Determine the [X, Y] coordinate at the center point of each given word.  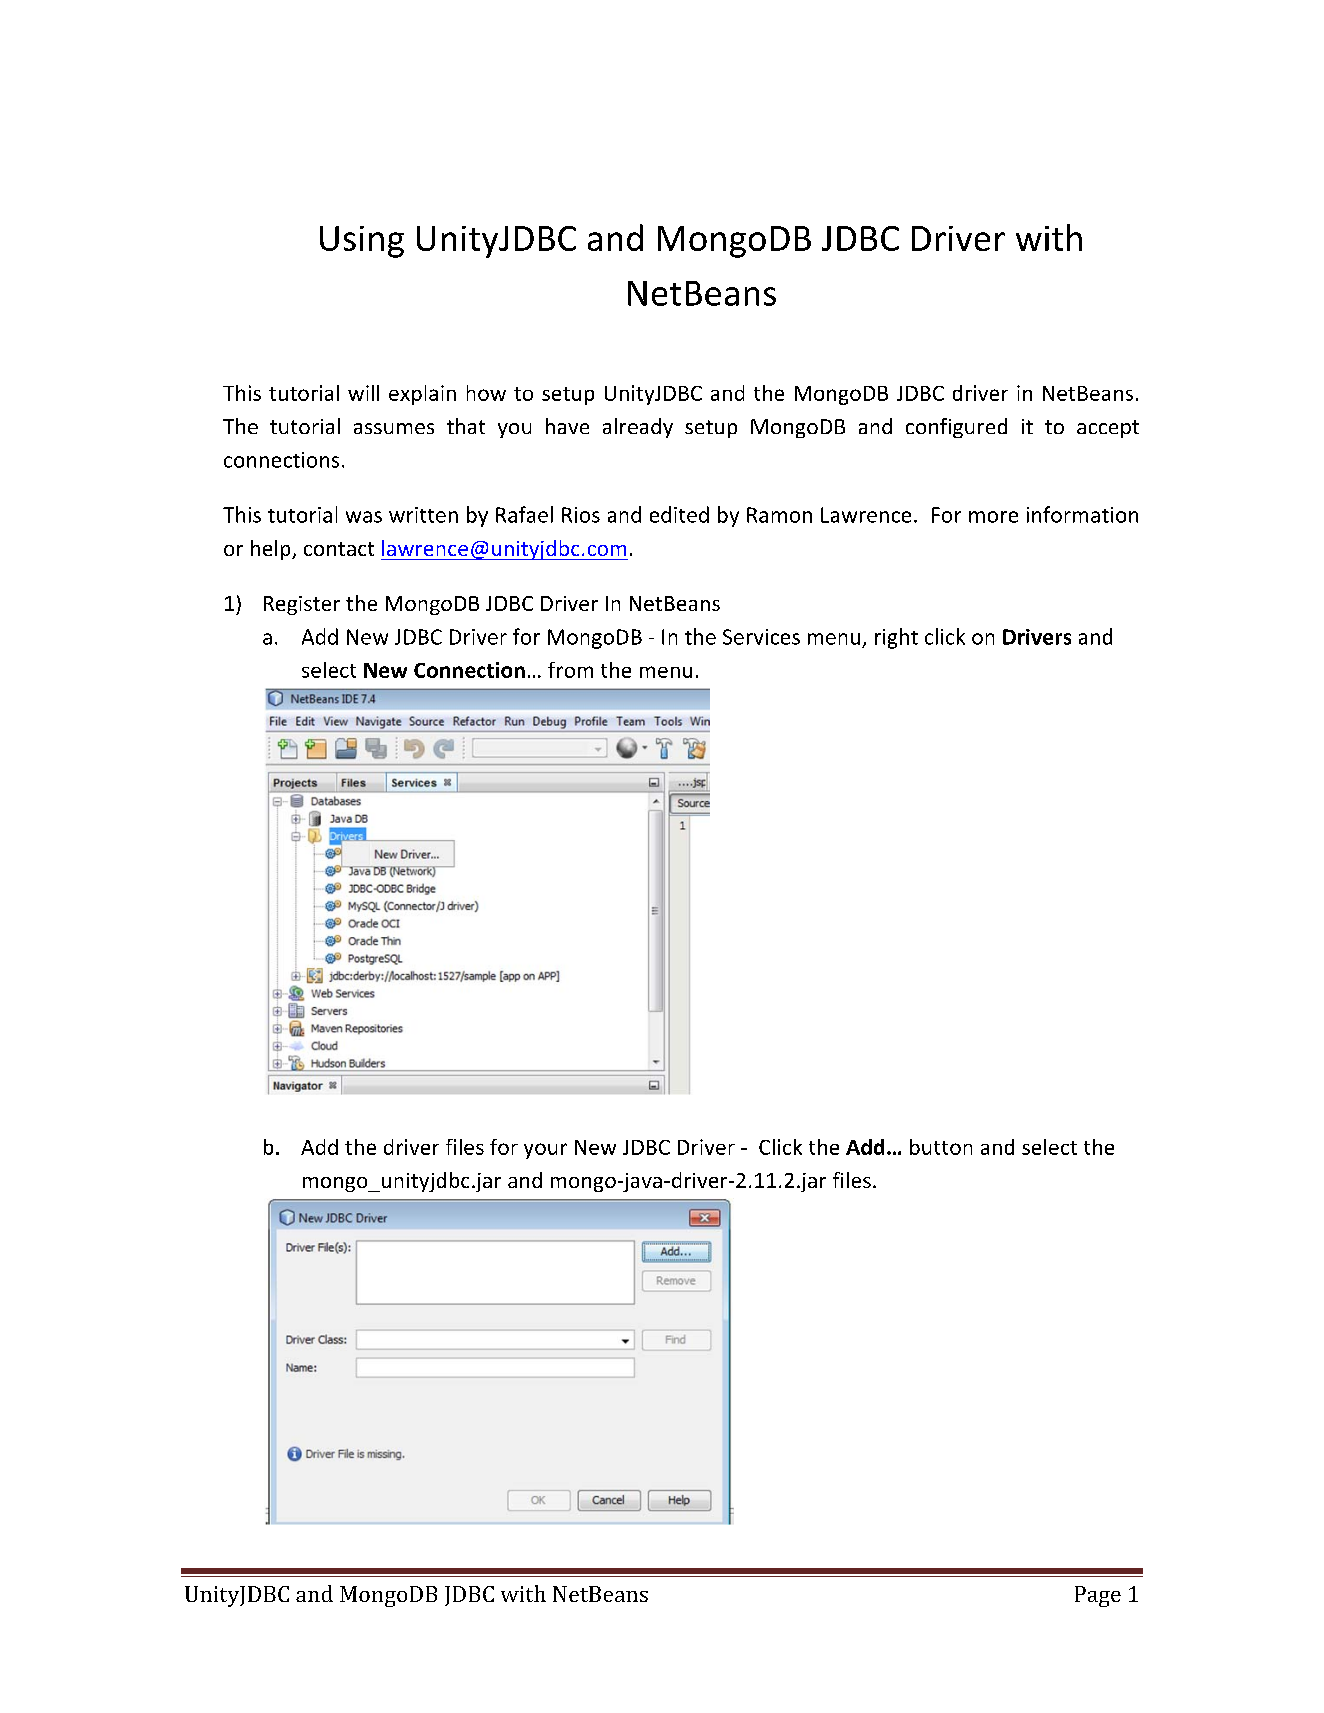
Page [1098, 1596]
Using [362, 242]
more [993, 517]
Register [302, 605]
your [545, 1151]
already [638, 428]
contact [339, 549]
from [570, 670]
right [896, 638]
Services [761, 637]
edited [679, 514]
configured [956, 428]
